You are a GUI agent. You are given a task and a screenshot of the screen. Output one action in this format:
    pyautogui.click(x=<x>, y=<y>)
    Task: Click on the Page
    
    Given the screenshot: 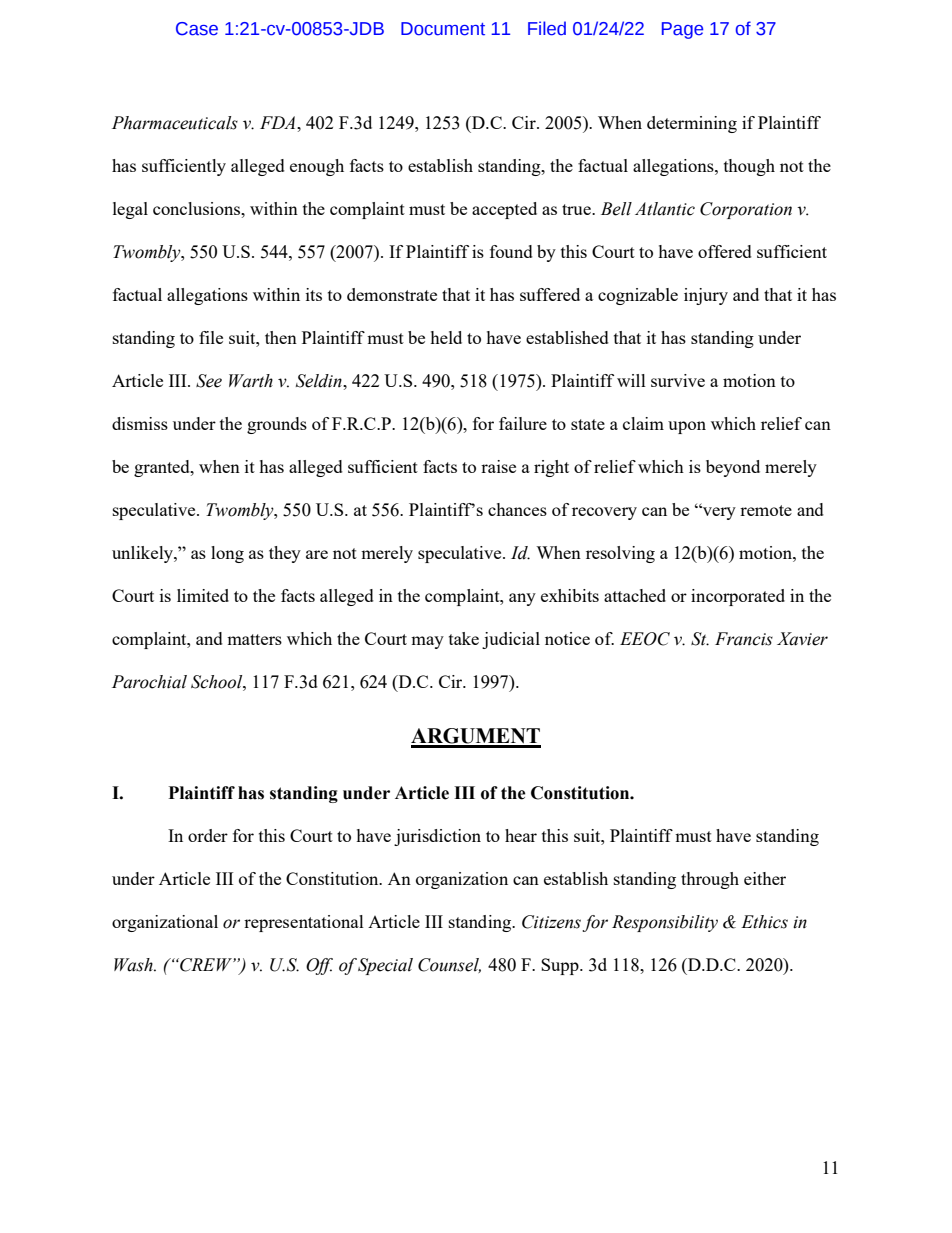 What is the action you would take?
    pyautogui.click(x=682, y=30)
